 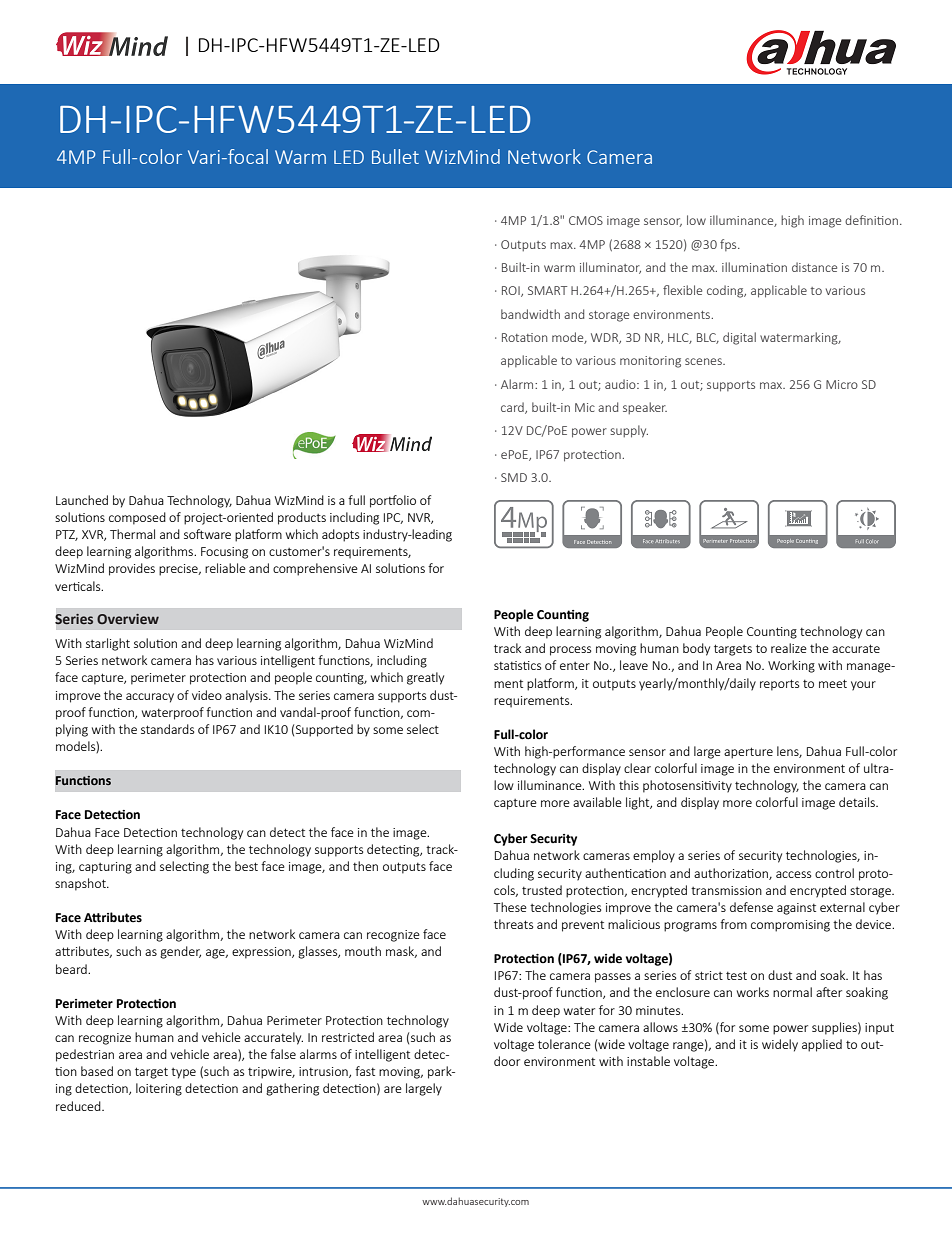 What do you see at coordinates (128, 619) in the image?
I see `Overview` at bounding box center [128, 619].
